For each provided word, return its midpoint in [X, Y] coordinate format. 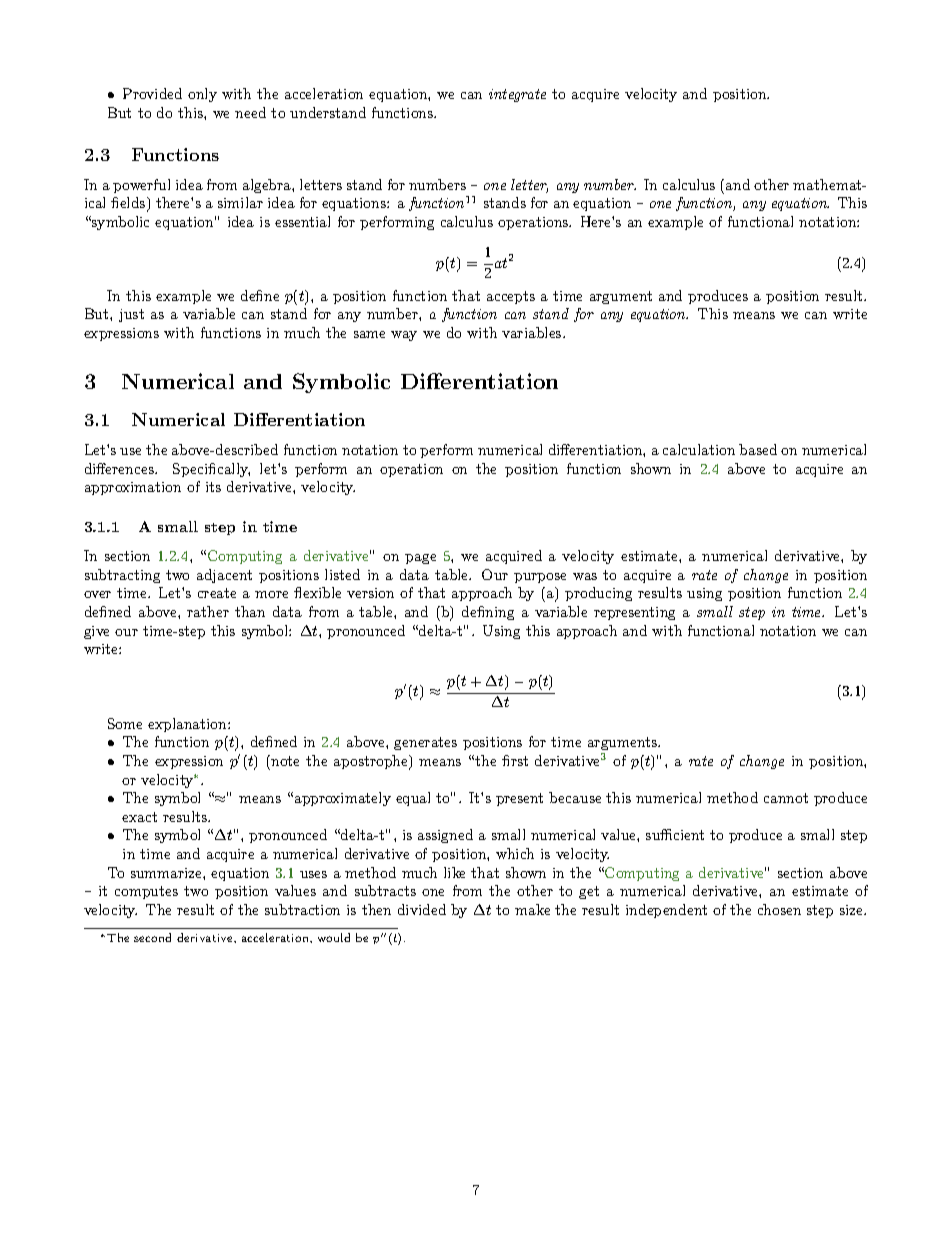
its [213, 487]
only [202, 95]
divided [422, 909]
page [420, 559]
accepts [511, 297]
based [758, 449]
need [250, 112]
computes [146, 892]
